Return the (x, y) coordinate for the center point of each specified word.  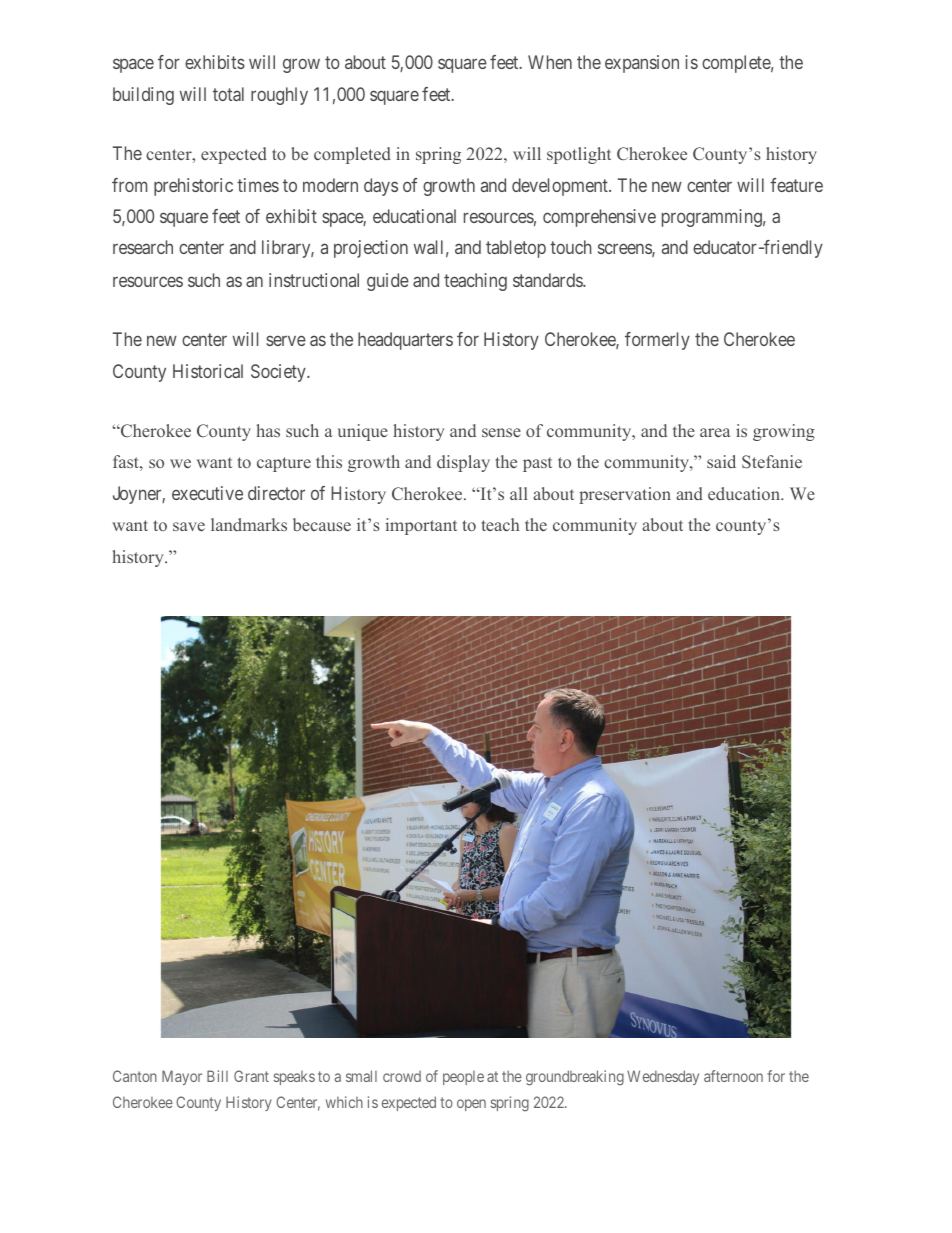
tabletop (516, 249)
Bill (217, 1076)
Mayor (182, 1077)
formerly (657, 341)
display (463, 463)
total (228, 94)
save (189, 526)
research (143, 247)
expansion (642, 64)
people (463, 1078)
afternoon (733, 1076)
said (721, 461)
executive (207, 493)
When (550, 62)
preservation (625, 495)
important (421, 526)
